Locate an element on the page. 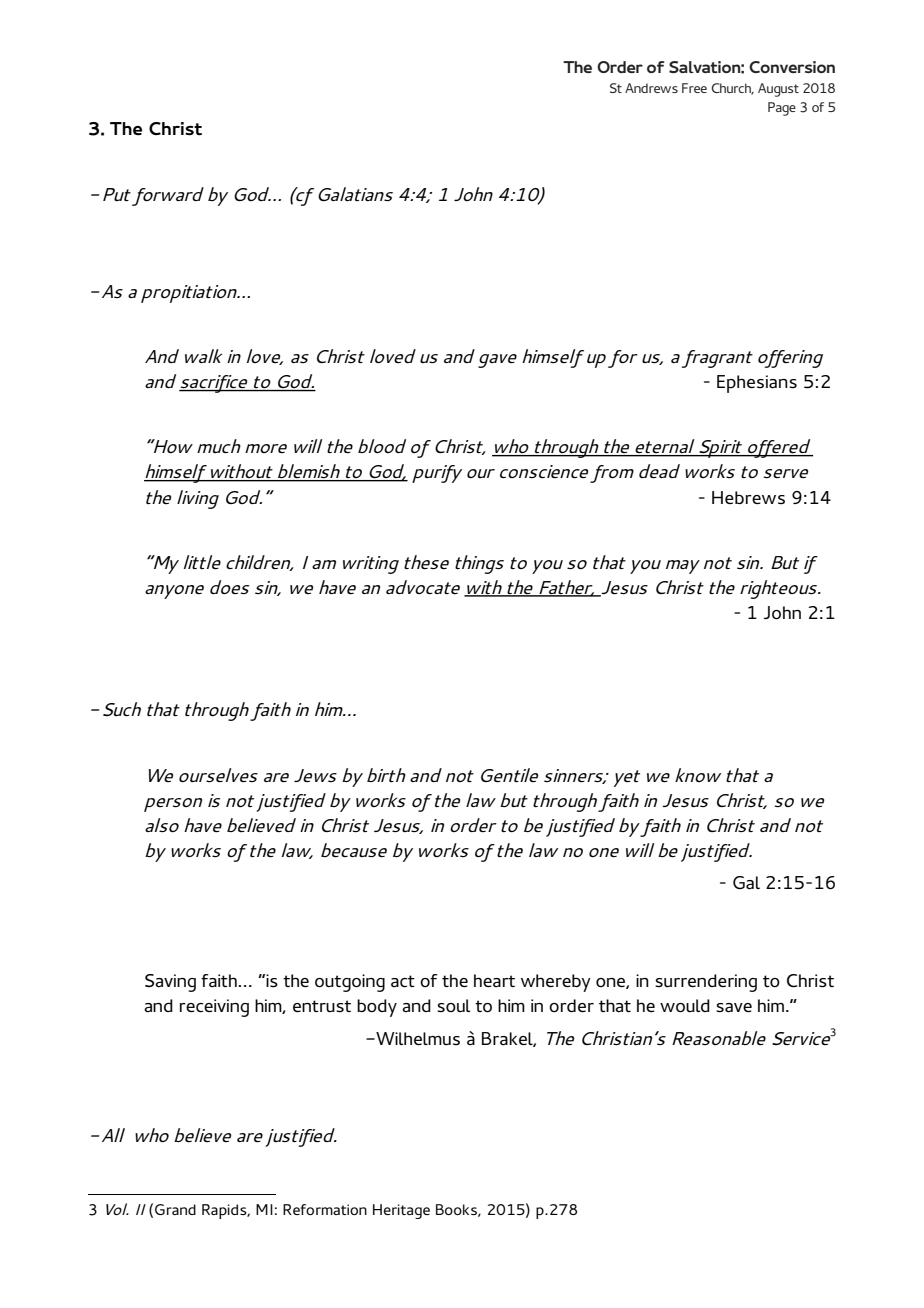 Image resolution: width=924 pixels, height=1308 pixels. Grand is located at coordinates (175, 1209).
